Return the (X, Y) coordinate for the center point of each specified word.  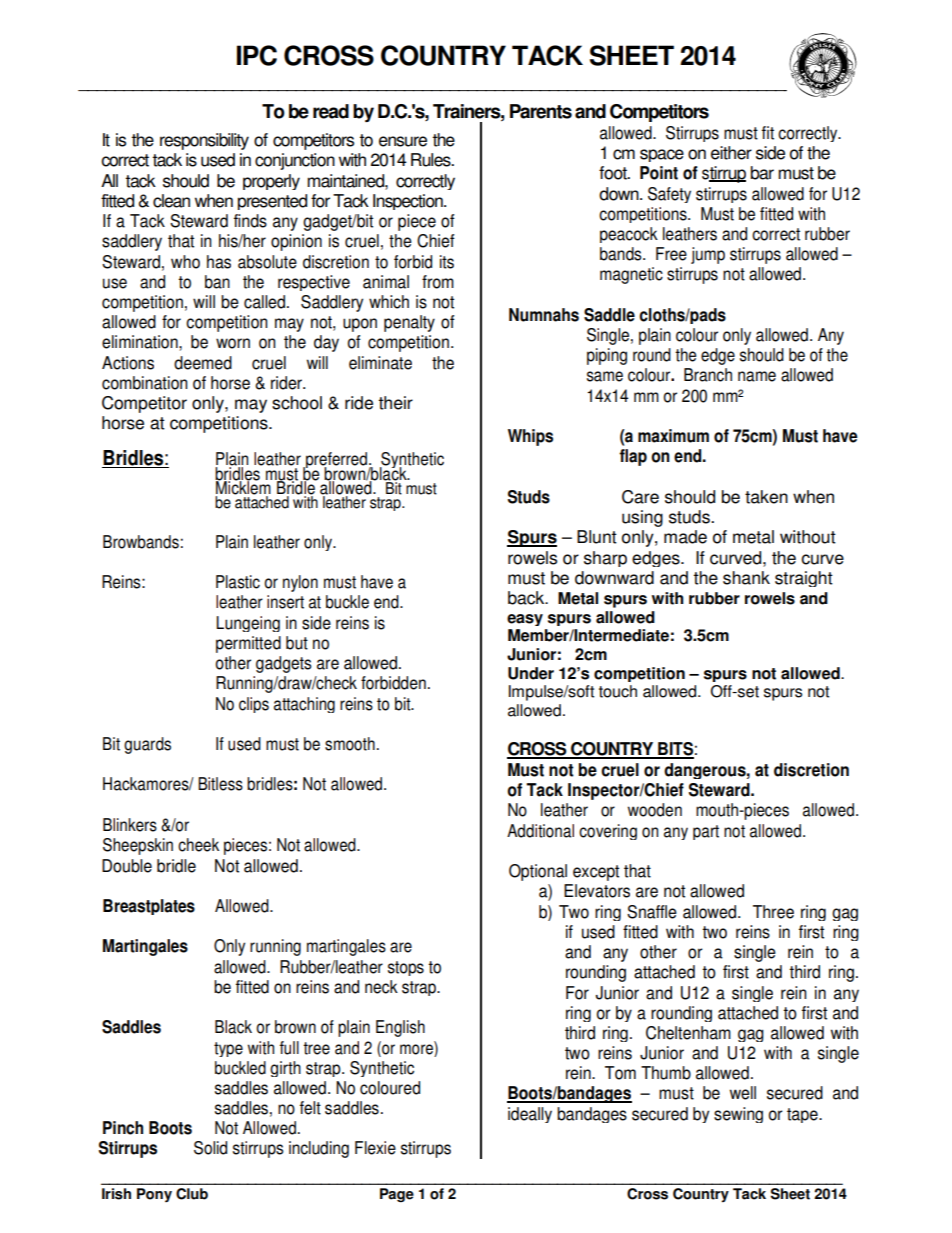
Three (773, 912)
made (685, 537)
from (438, 282)
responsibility (204, 141)
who (185, 262)
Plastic (238, 582)
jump (708, 255)
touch (618, 691)
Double (127, 866)
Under (531, 673)
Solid (210, 1148)
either (731, 153)
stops (406, 968)
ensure (403, 141)
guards (147, 745)
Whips (530, 437)
